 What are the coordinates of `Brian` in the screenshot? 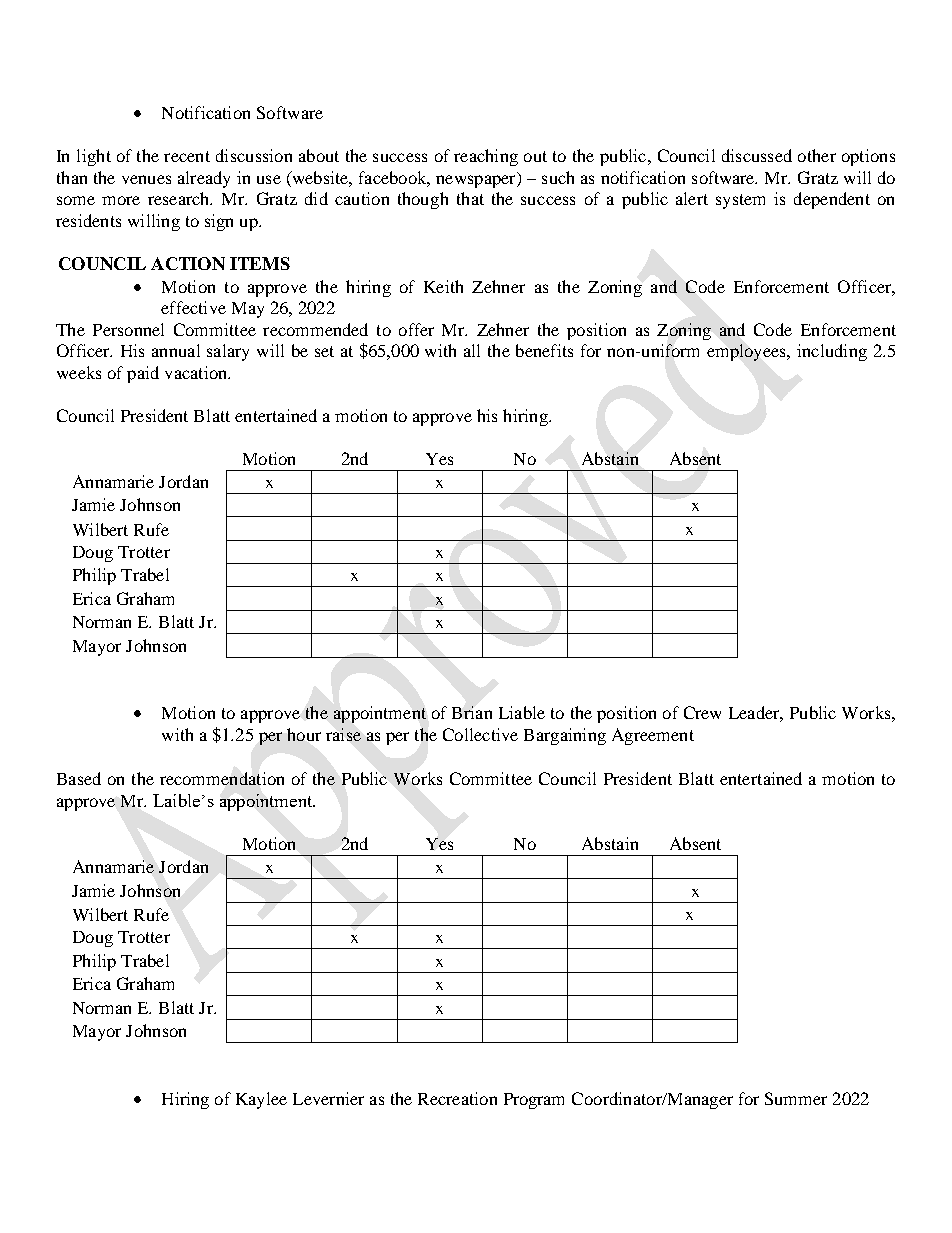 It's located at (472, 712).
